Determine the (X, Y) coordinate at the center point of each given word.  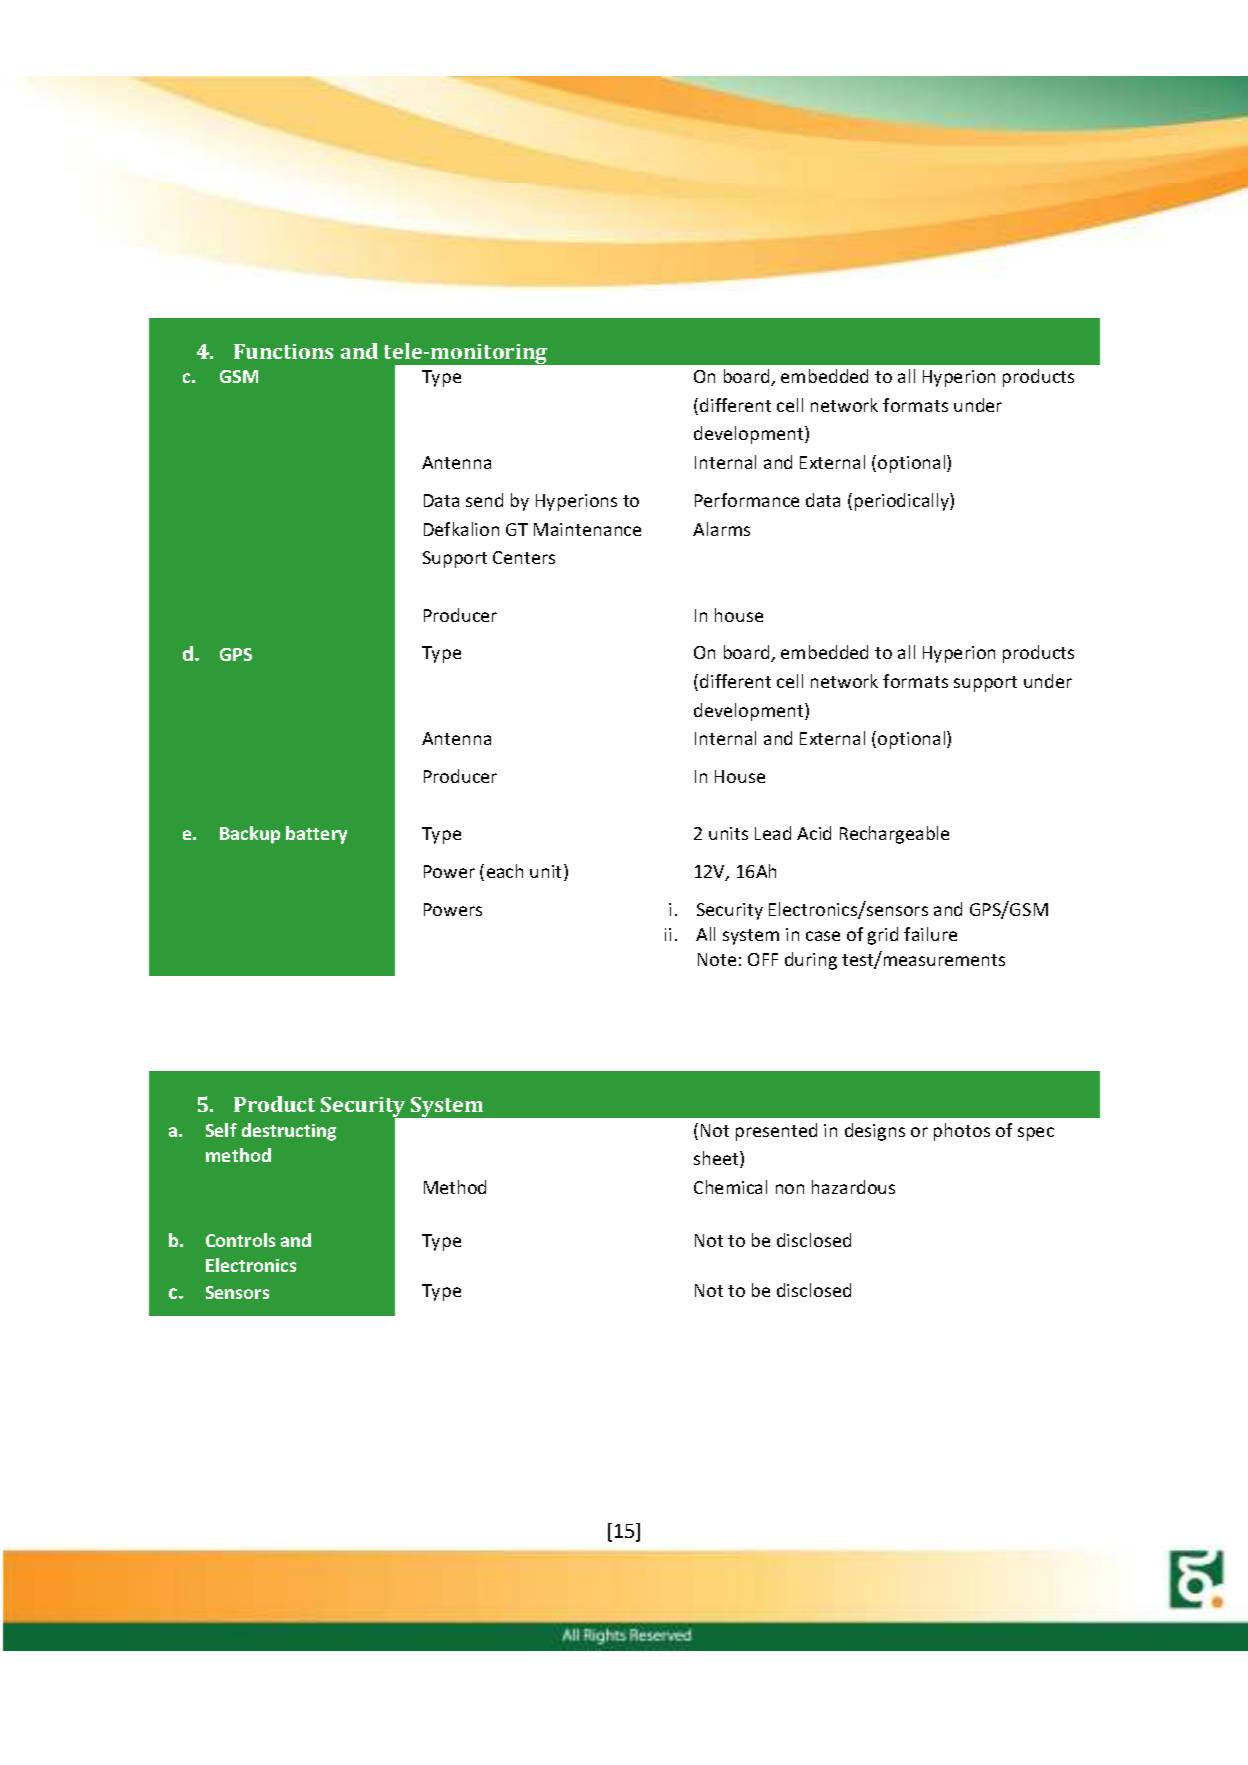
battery (316, 835)
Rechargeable (894, 835)
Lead (773, 833)
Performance (747, 500)
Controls (240, 1240)
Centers (524, 557)
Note (717, 959)
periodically (903, 502)
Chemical (730, 1187)
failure (930, 934)
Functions (283, 351)
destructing (289, 1132)
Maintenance (587, 529)
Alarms (721, 529)
